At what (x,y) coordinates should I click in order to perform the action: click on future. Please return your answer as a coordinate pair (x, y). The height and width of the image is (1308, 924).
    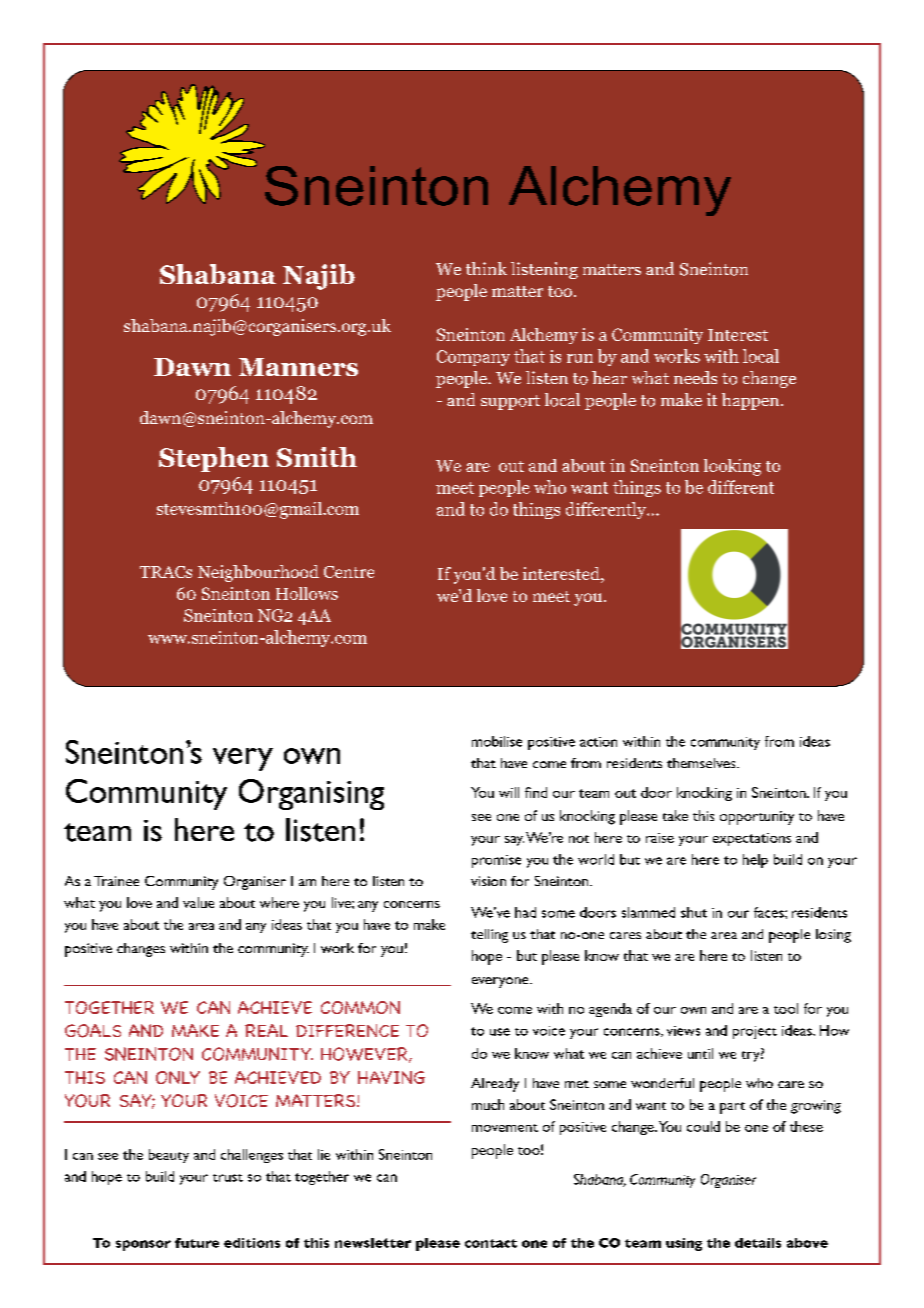
    Looking at the image, I should click on (197, 1243).
